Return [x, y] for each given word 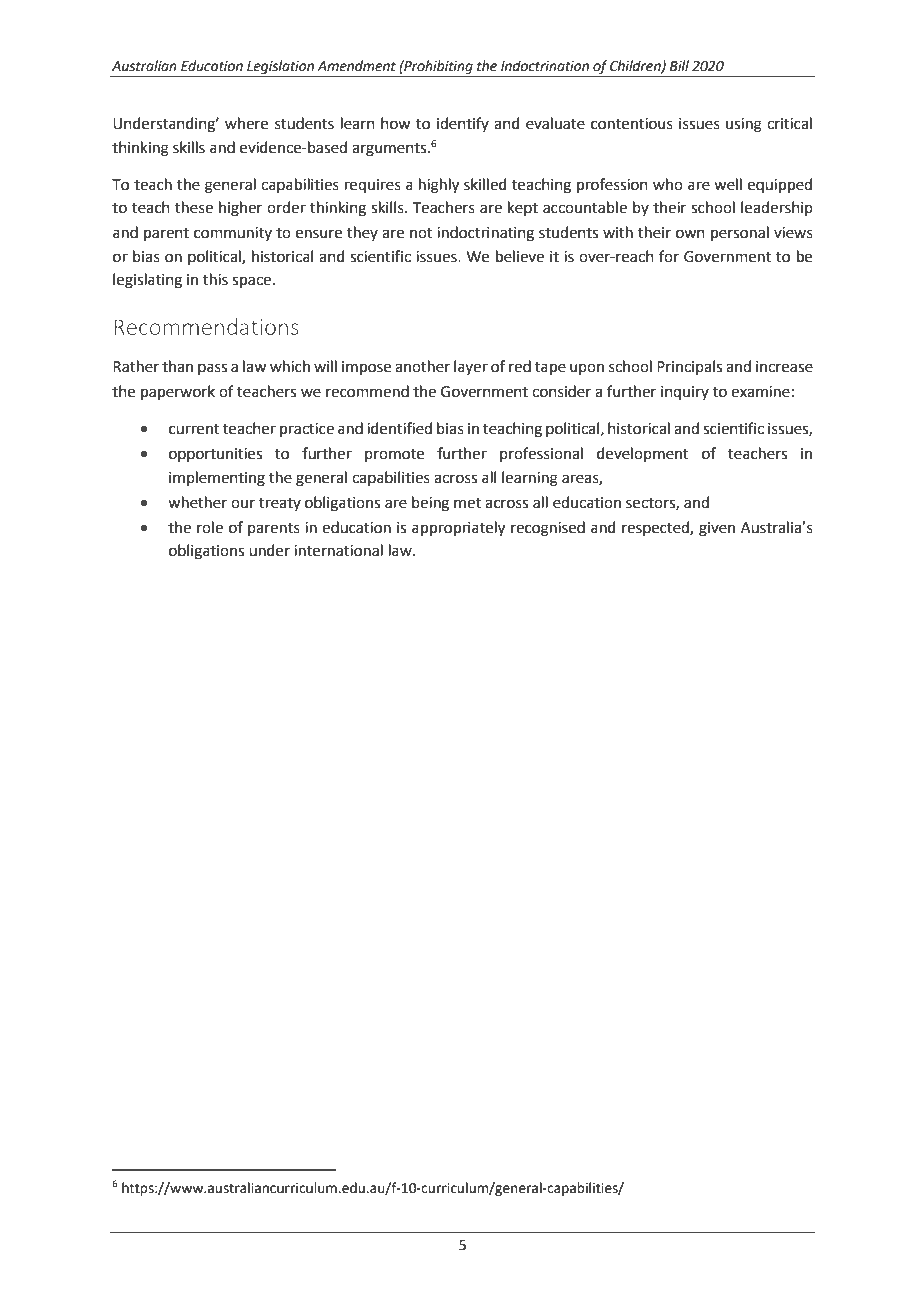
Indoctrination [545, 66]
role [210, 527]
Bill [679, 65]
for [669, 256]
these [194, 207]
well [728, 184]
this [215, 279]
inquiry [685, 393]
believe [520, 256]
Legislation [280, 67]
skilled [485, 184]
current [194, 429]
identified [399, 428]
